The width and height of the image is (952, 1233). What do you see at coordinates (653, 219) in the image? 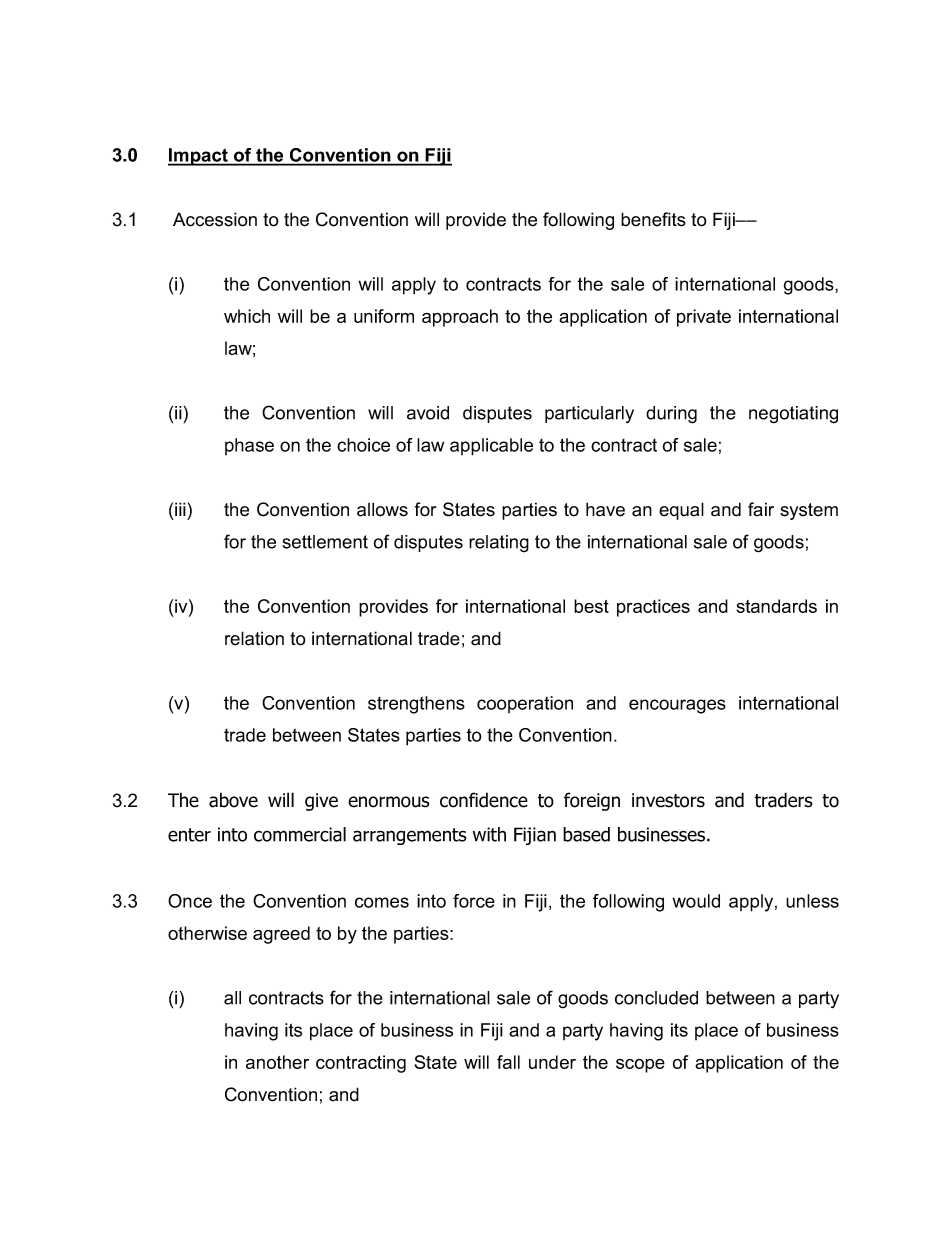
I see `benefits` at bounding box center [653, 219].
